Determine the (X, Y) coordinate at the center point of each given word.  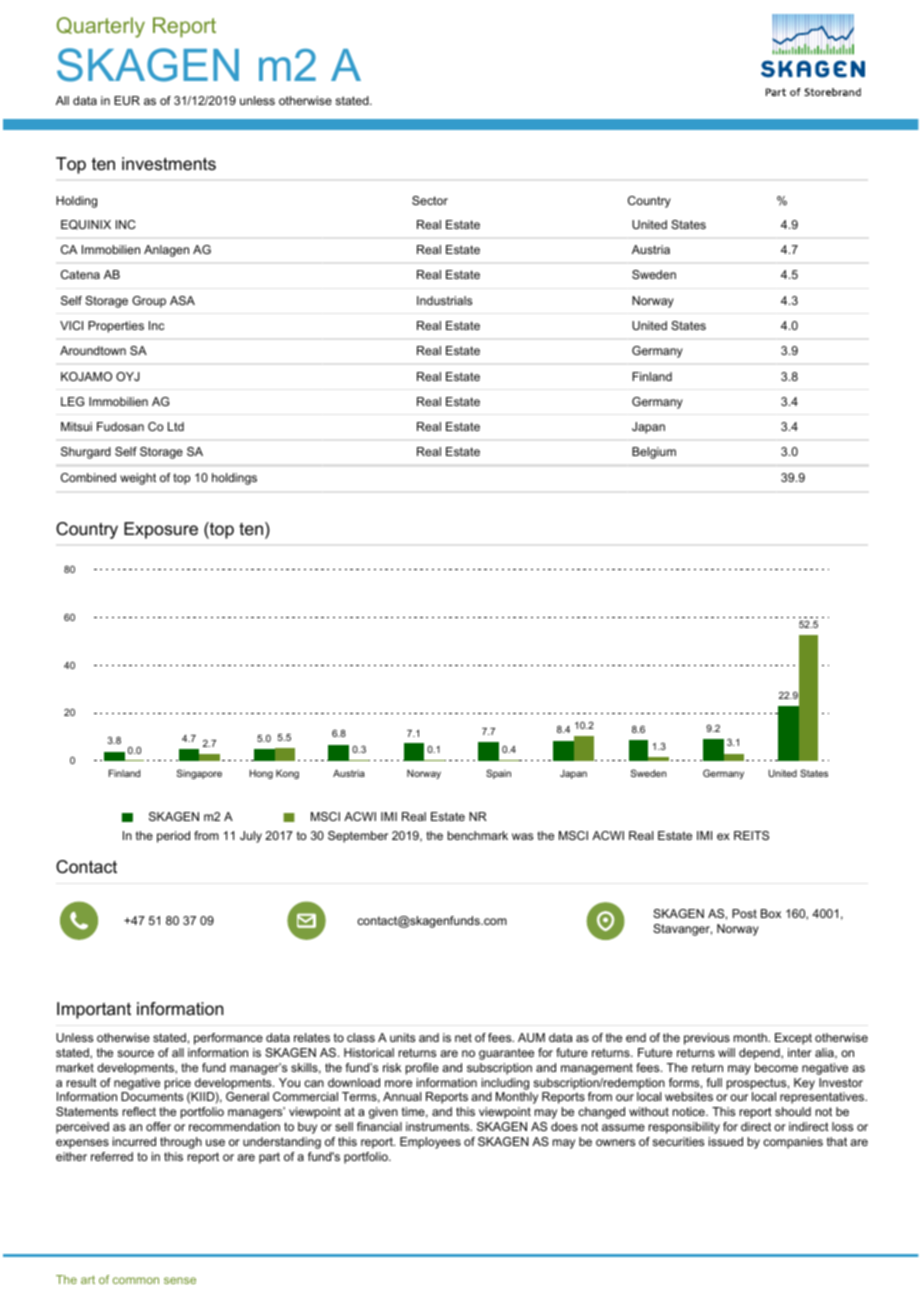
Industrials (444, 300)
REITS (751, 835)
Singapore (199, 774)
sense (180, 1280)
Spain (498, 774)
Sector (430, 200)
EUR (127, 100)
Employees (430, 1143)
